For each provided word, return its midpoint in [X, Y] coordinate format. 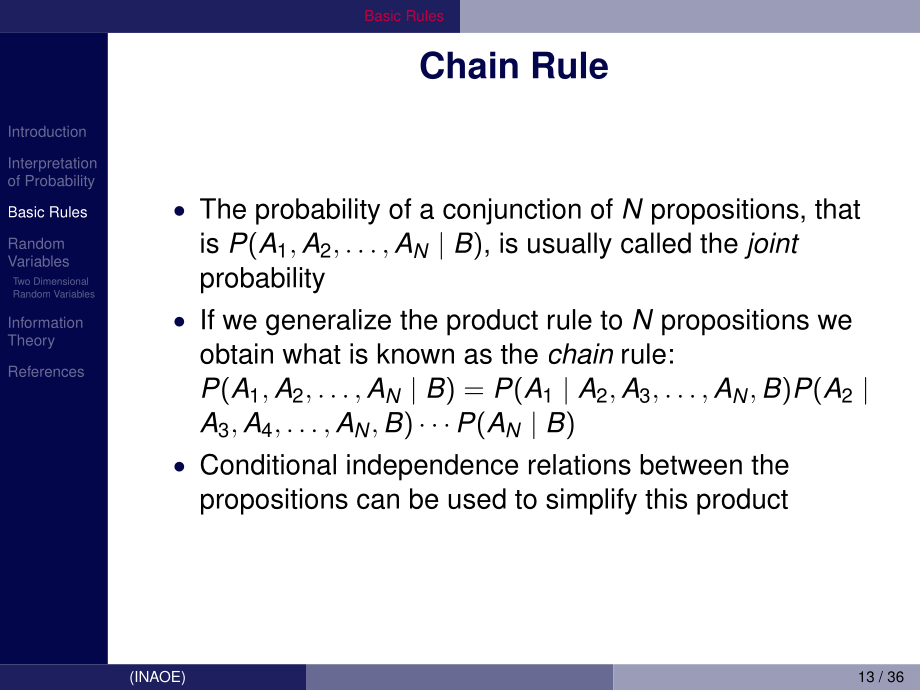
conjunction [512, 211]
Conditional [268, 464]
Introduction [47, 131]
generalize [328, 322]
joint [772, 245]
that [837, 208]
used [477, 498]
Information [45, 322]
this [666, 498]
